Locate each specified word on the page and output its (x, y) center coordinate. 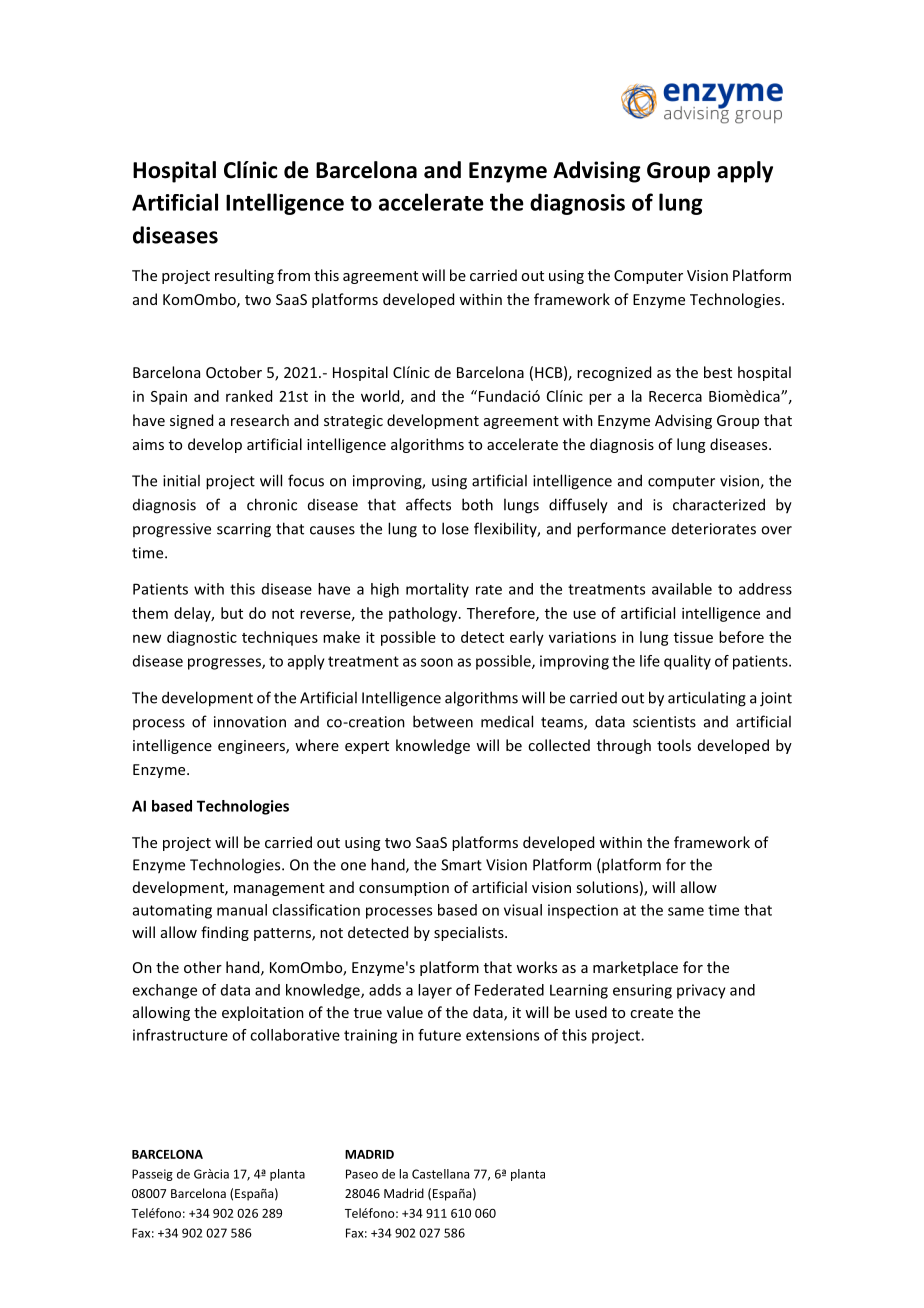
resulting (244, 276)
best (718, 372)
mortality (437, 590)
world (381, 397)
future (439, 1035)
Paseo (362, 1174)
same (686, 911)
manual (242, 910)
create (651, 1013)
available (682, 589)
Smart (461, 865)
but (232, 613)
